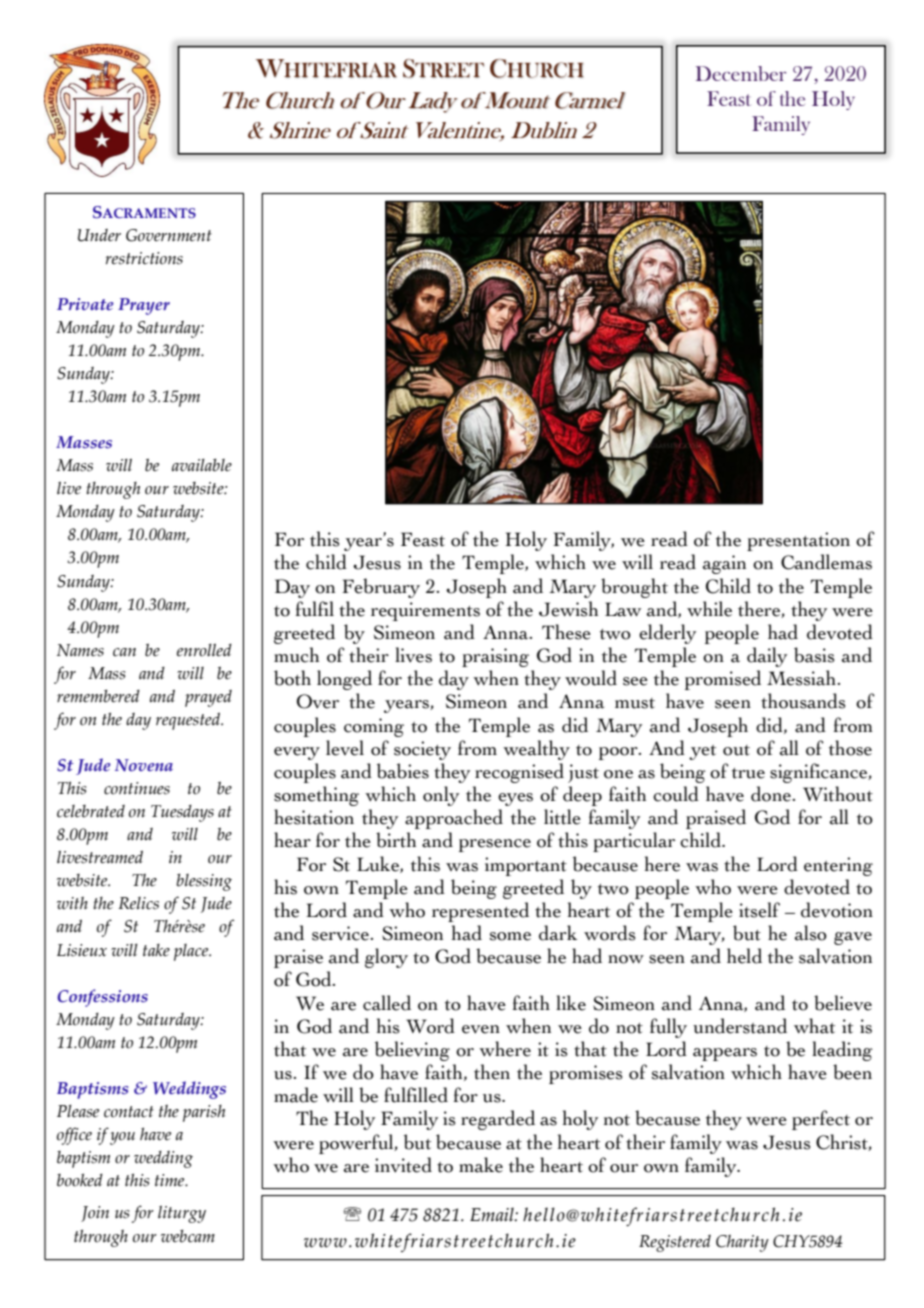  What do you see at coordinates (767, 657) in the image?
I see `daily` at bounding box center [767, 657].
